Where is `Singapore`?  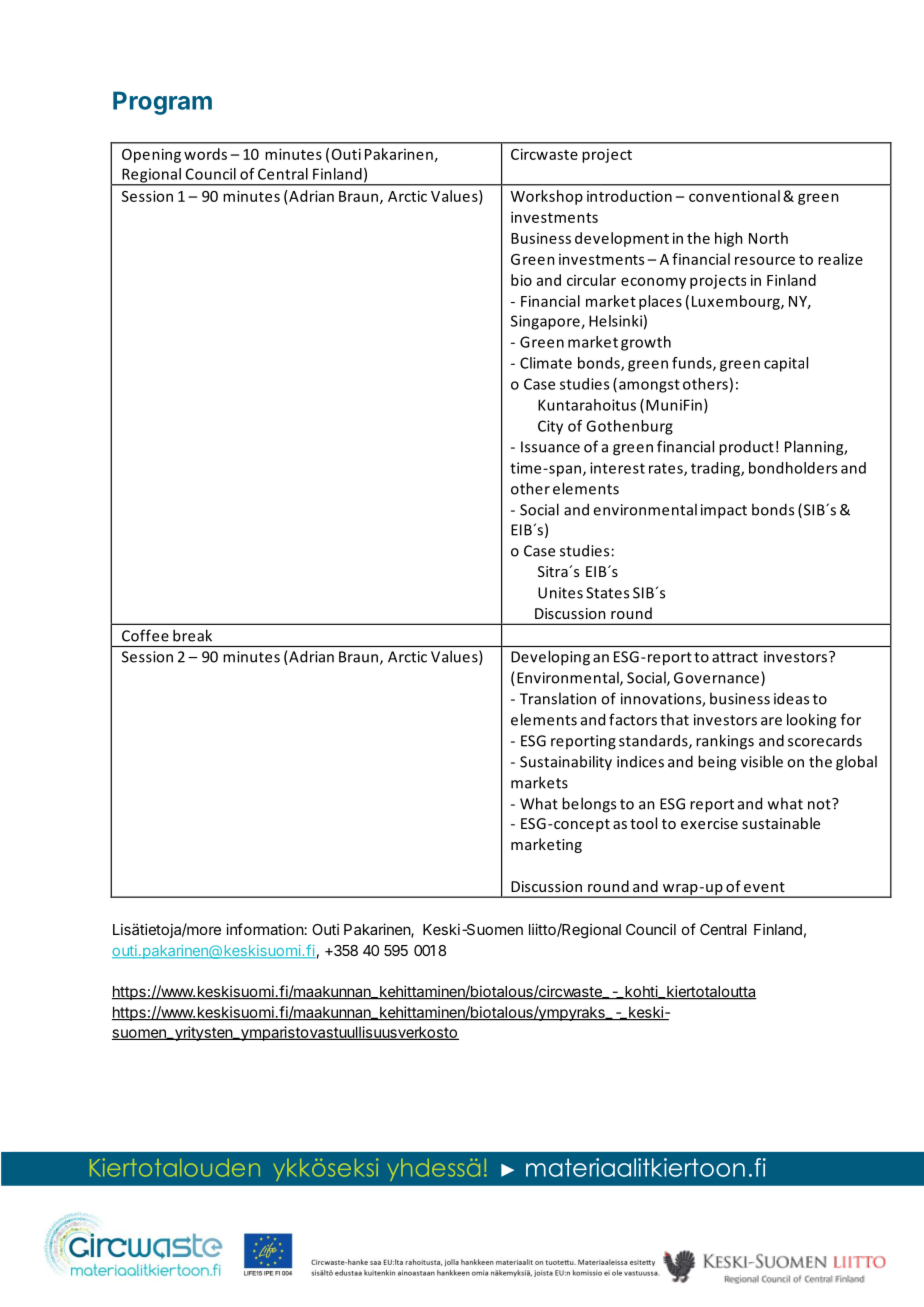
Singapore is located at coordinates (546, 322).
